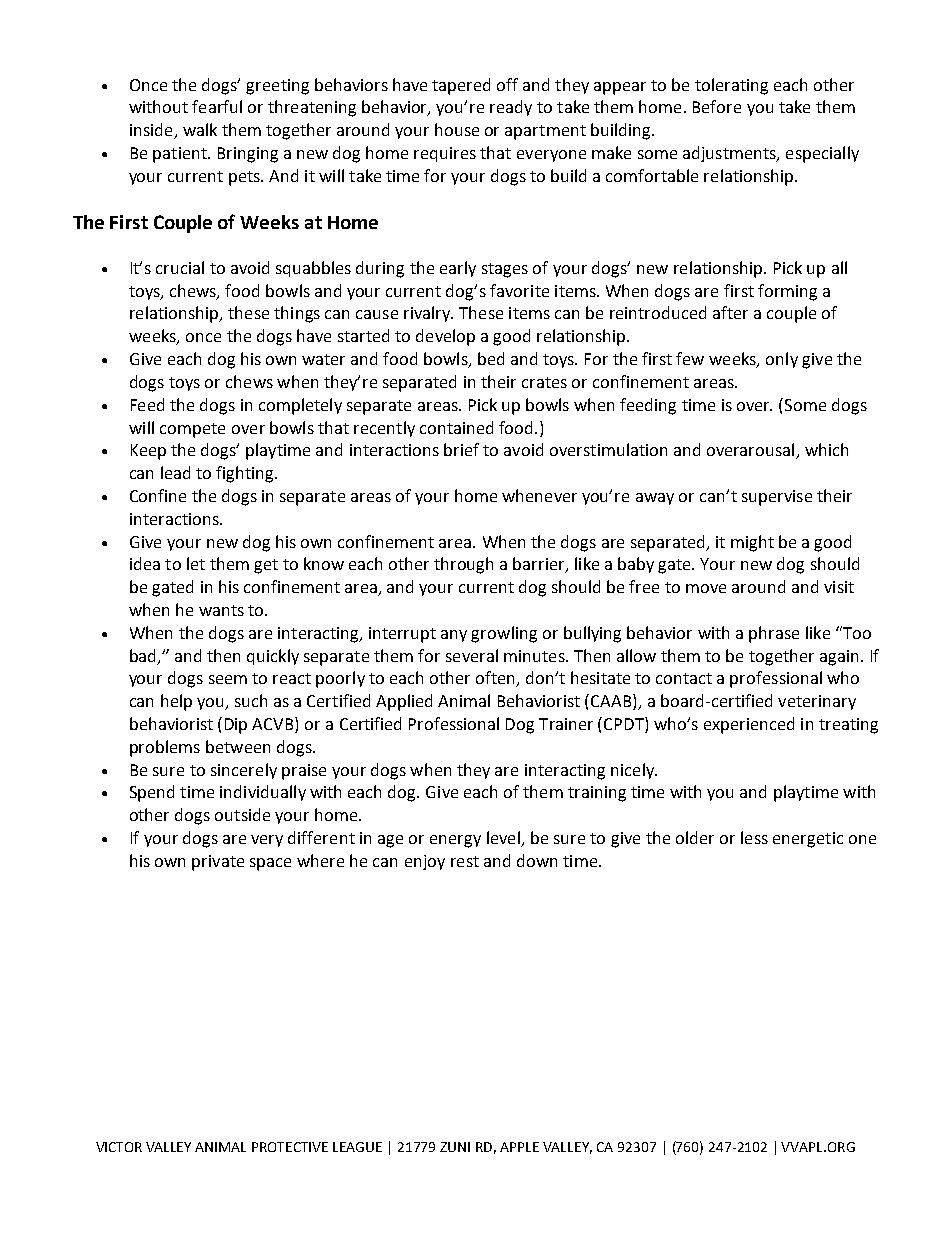 This screenshot has height=1233, width=952. What do you see at coordinates (192, 430) in the screenshot?
I see `compete` at bounding box center [192, 430].
